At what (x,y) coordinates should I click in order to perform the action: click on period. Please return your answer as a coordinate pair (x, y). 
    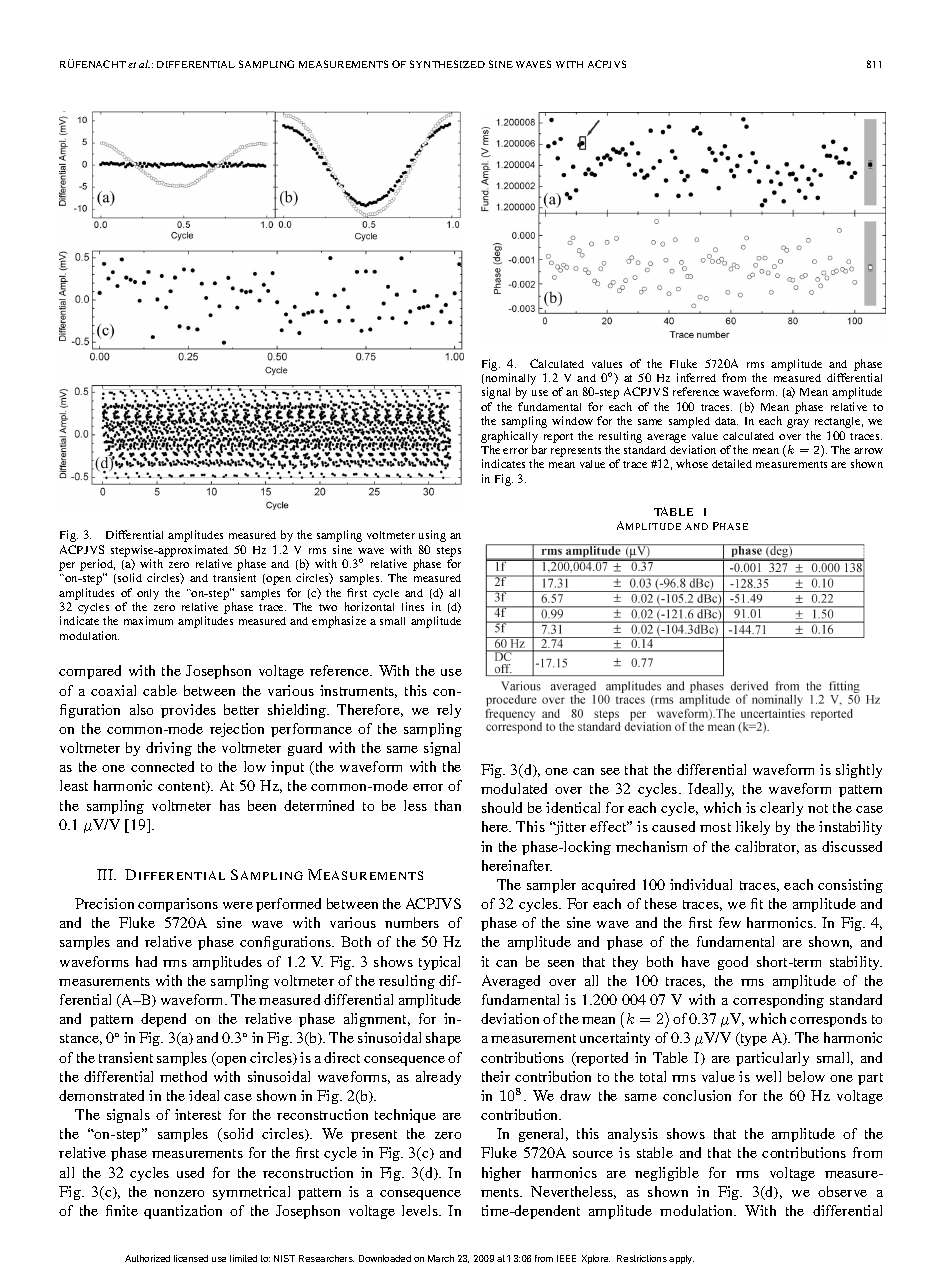
    Looking at the image, I should click on (97, 566).
